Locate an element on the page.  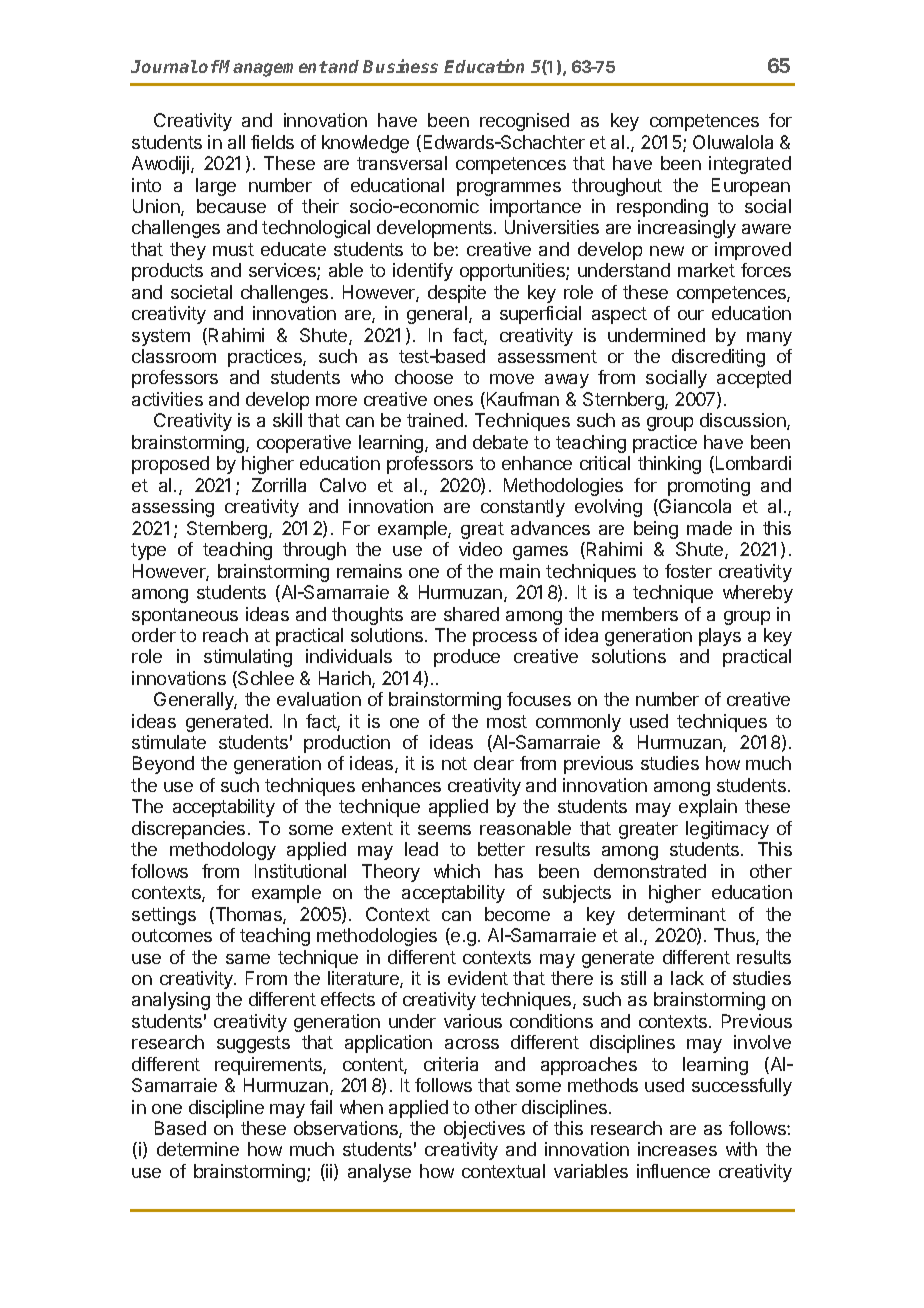
plays is located at coordinates (720, 637).
